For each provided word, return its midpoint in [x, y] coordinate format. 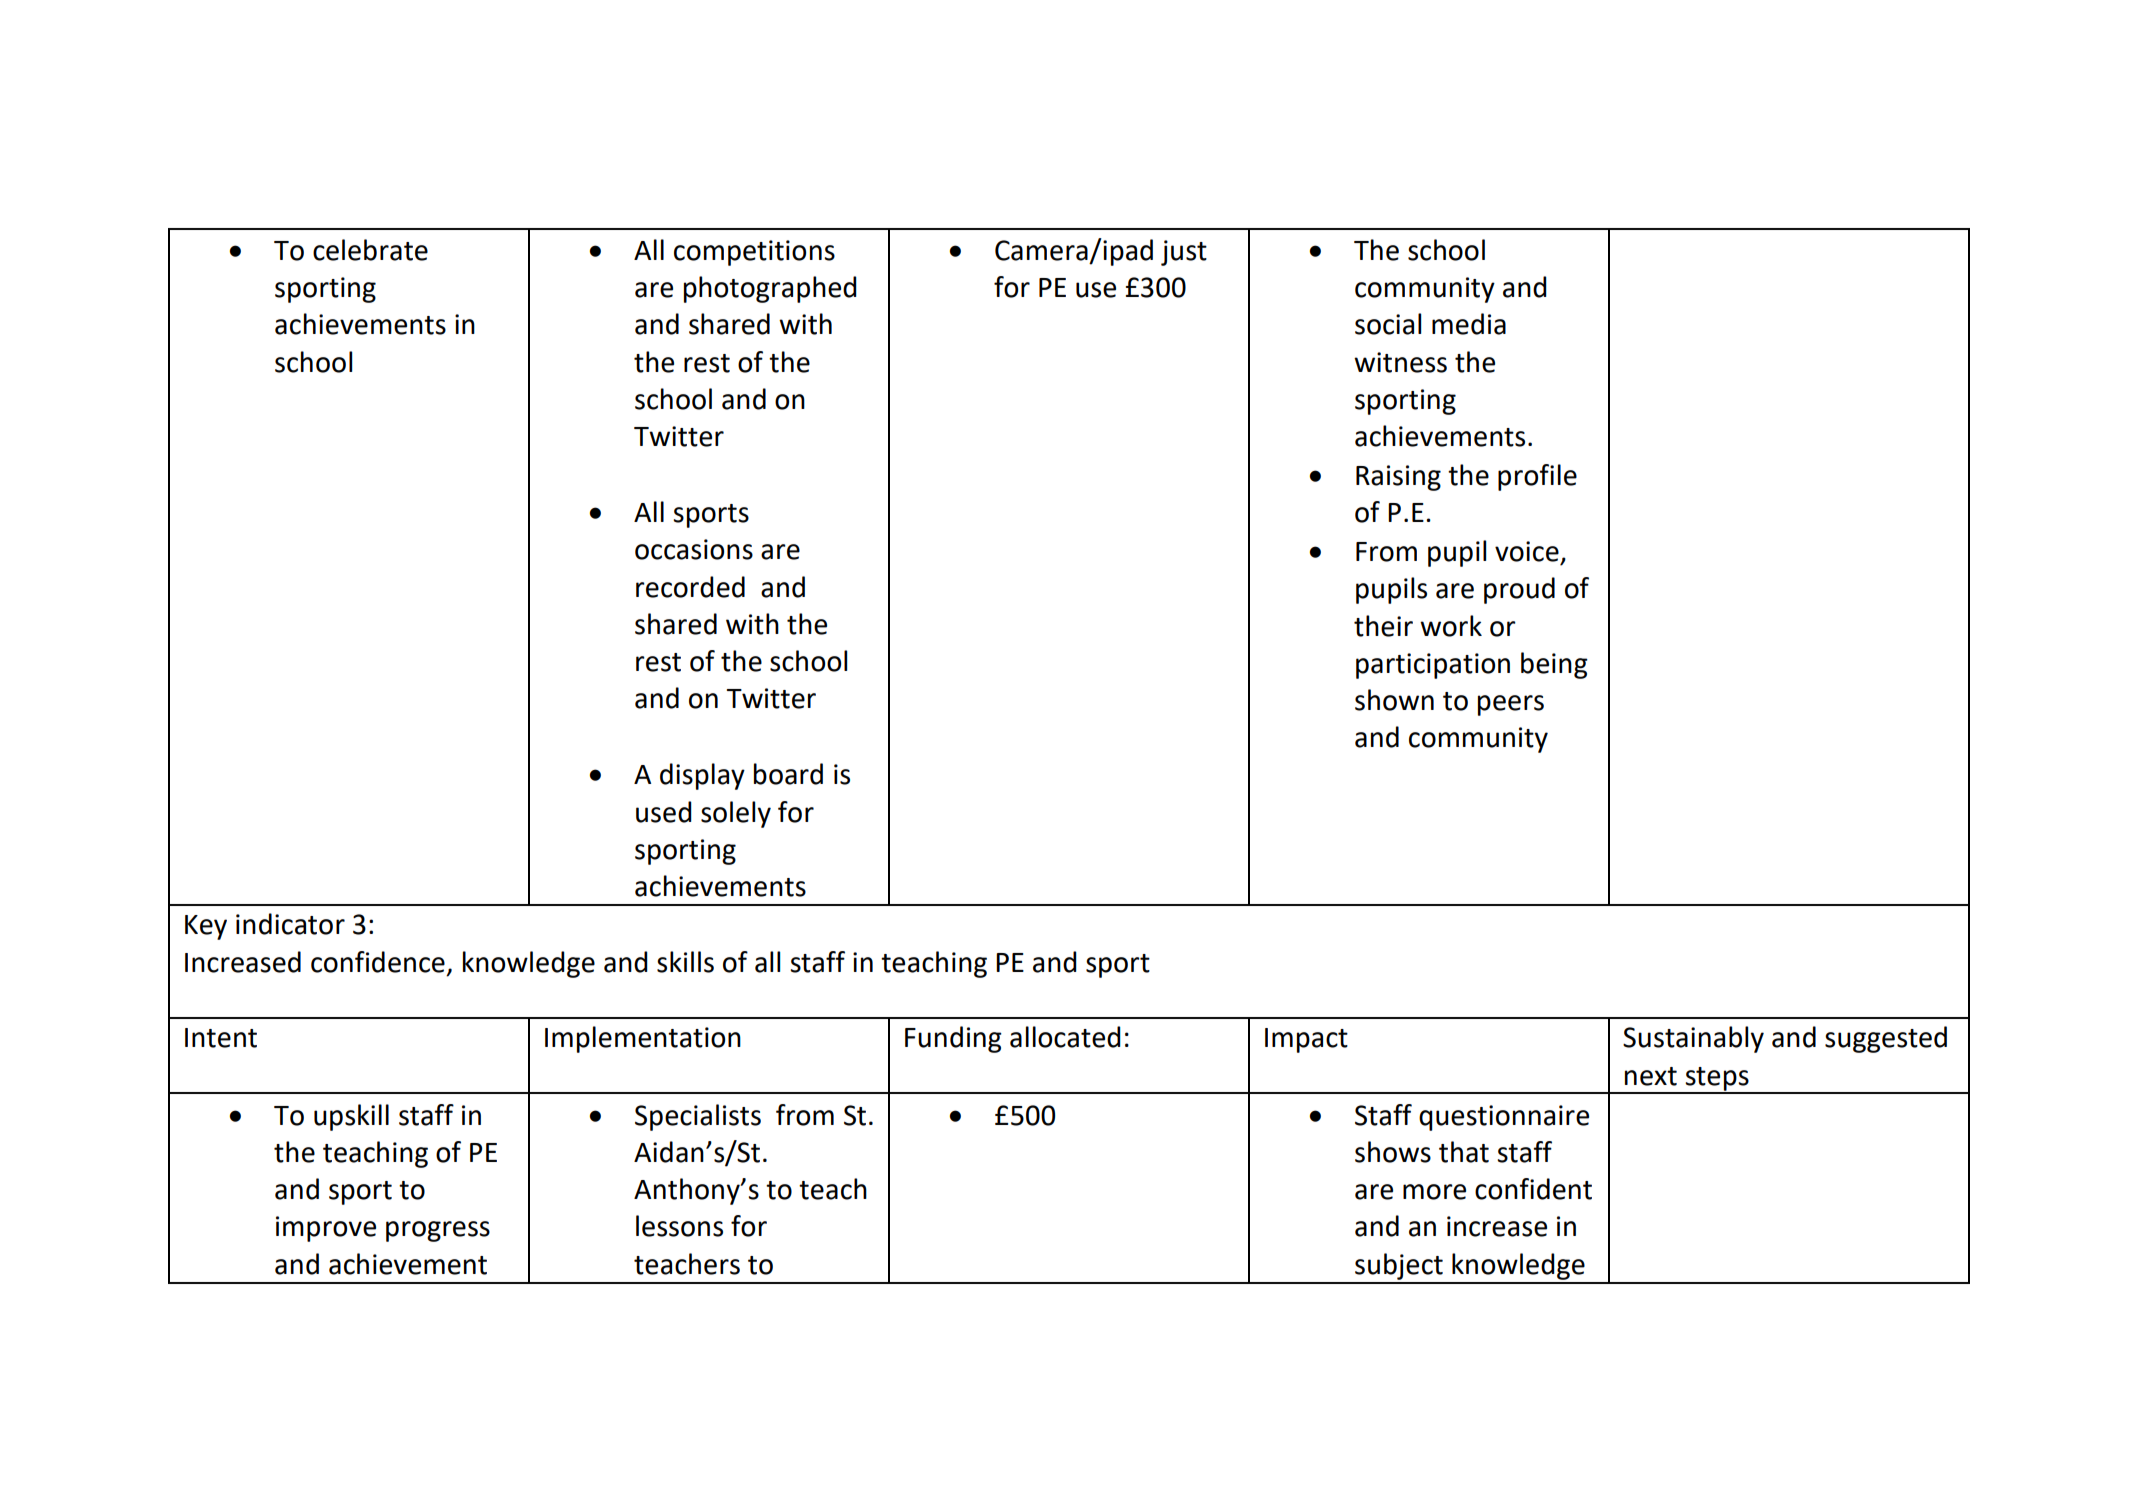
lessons [679, 1226]
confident [1533, 1189]
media [1469, 324]
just [1184, 253]
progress [438, 1231]
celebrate [370, 250]
